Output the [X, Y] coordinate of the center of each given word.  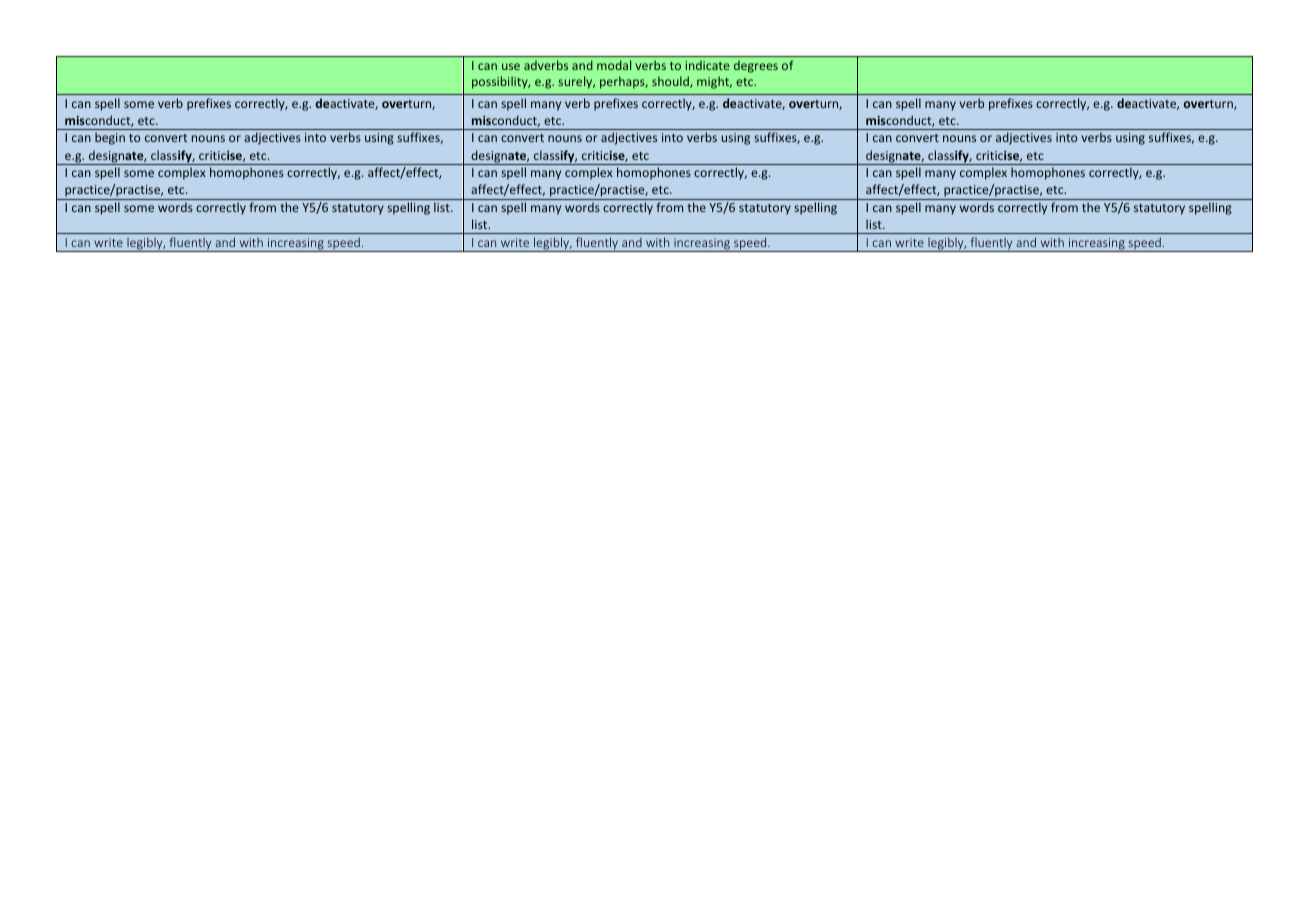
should [671, 82]
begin [110, 138]
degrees [756, 67]
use [511, 66]
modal [614, 65]
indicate [707, 65]
